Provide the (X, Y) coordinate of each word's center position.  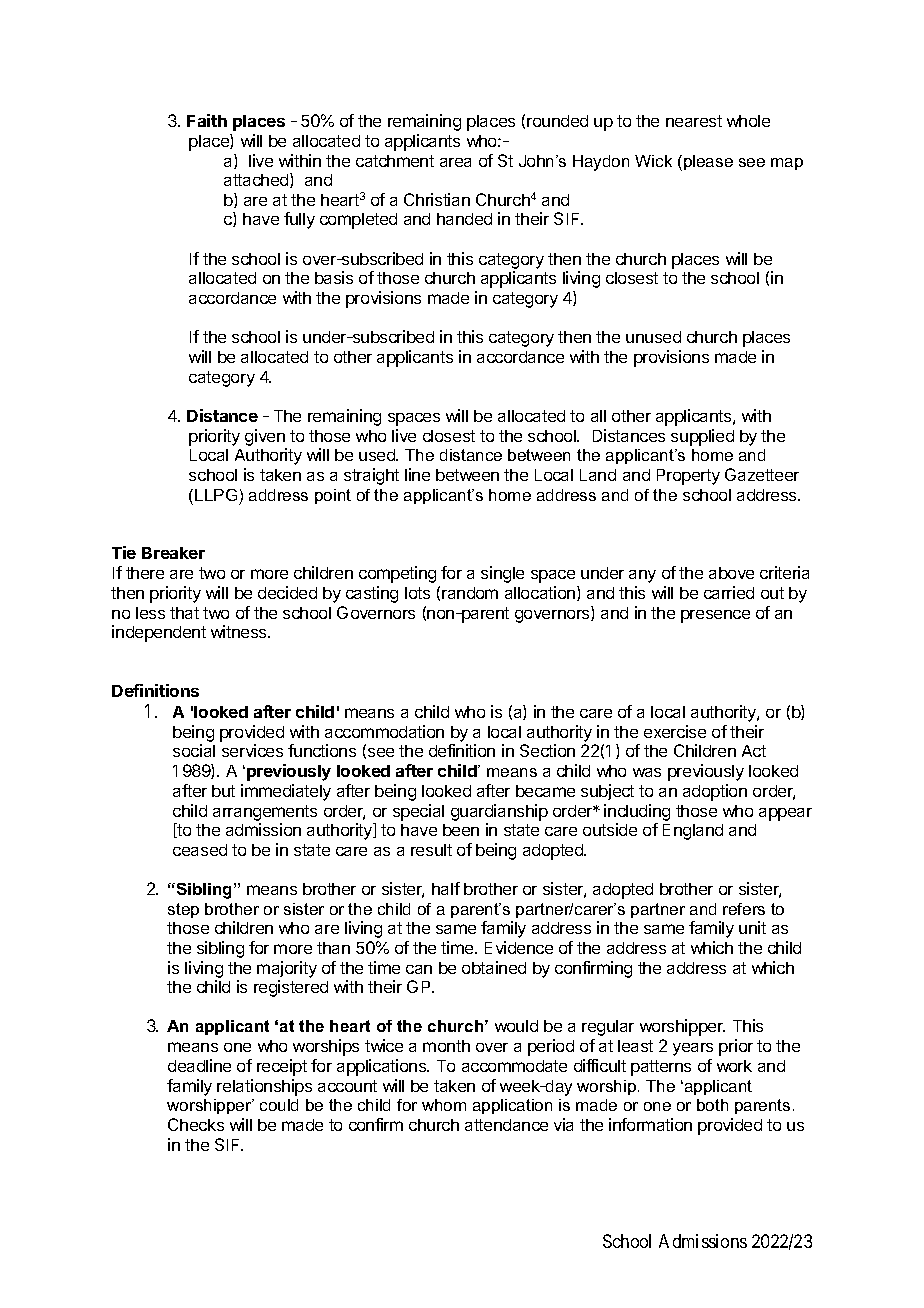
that (184, 613)
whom (444, 1105)
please (708, 162)
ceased (200, 850)
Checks (196, 1124)
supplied (702, 437)
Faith (207, 120)
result (431, 850)
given (266, 439)
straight (371, 476)
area (455, 162)
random (470, 593)
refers (744, 909)
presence (715, 616)
